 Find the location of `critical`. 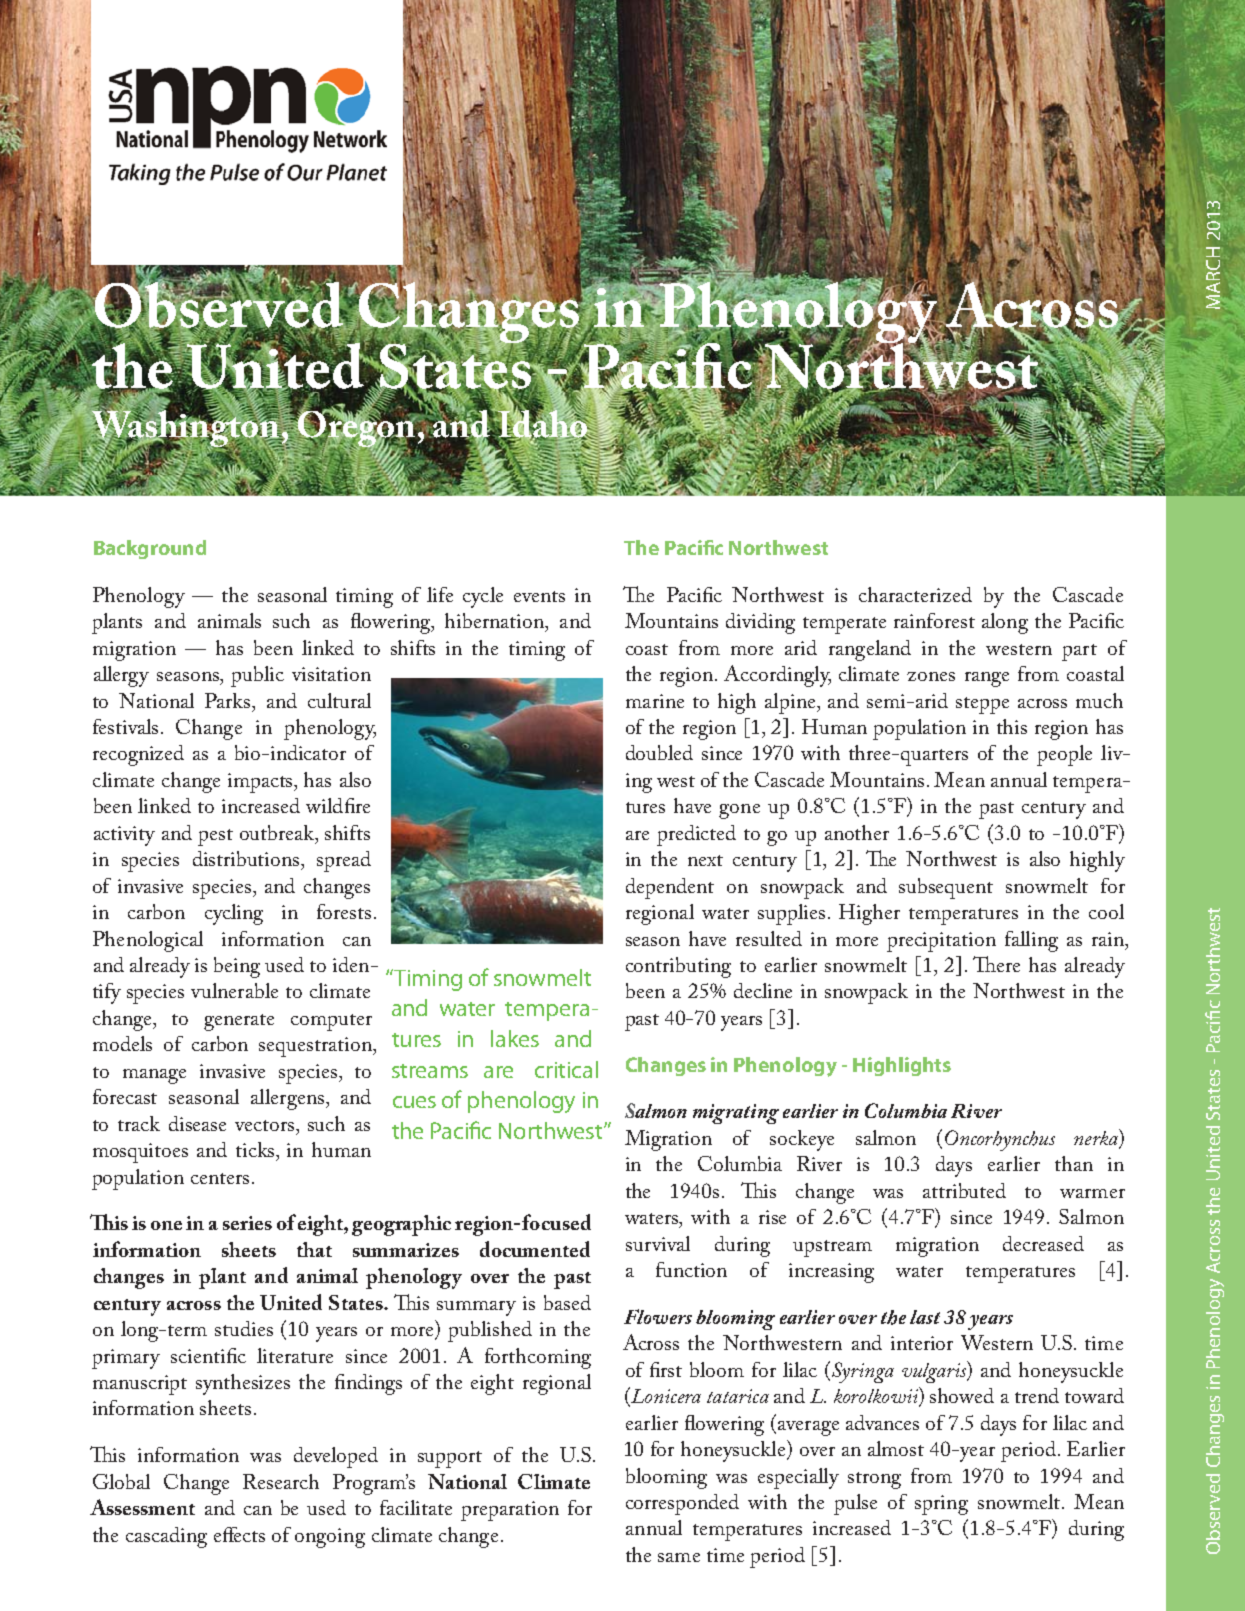

critical is located at coordinates (566, 1069).
